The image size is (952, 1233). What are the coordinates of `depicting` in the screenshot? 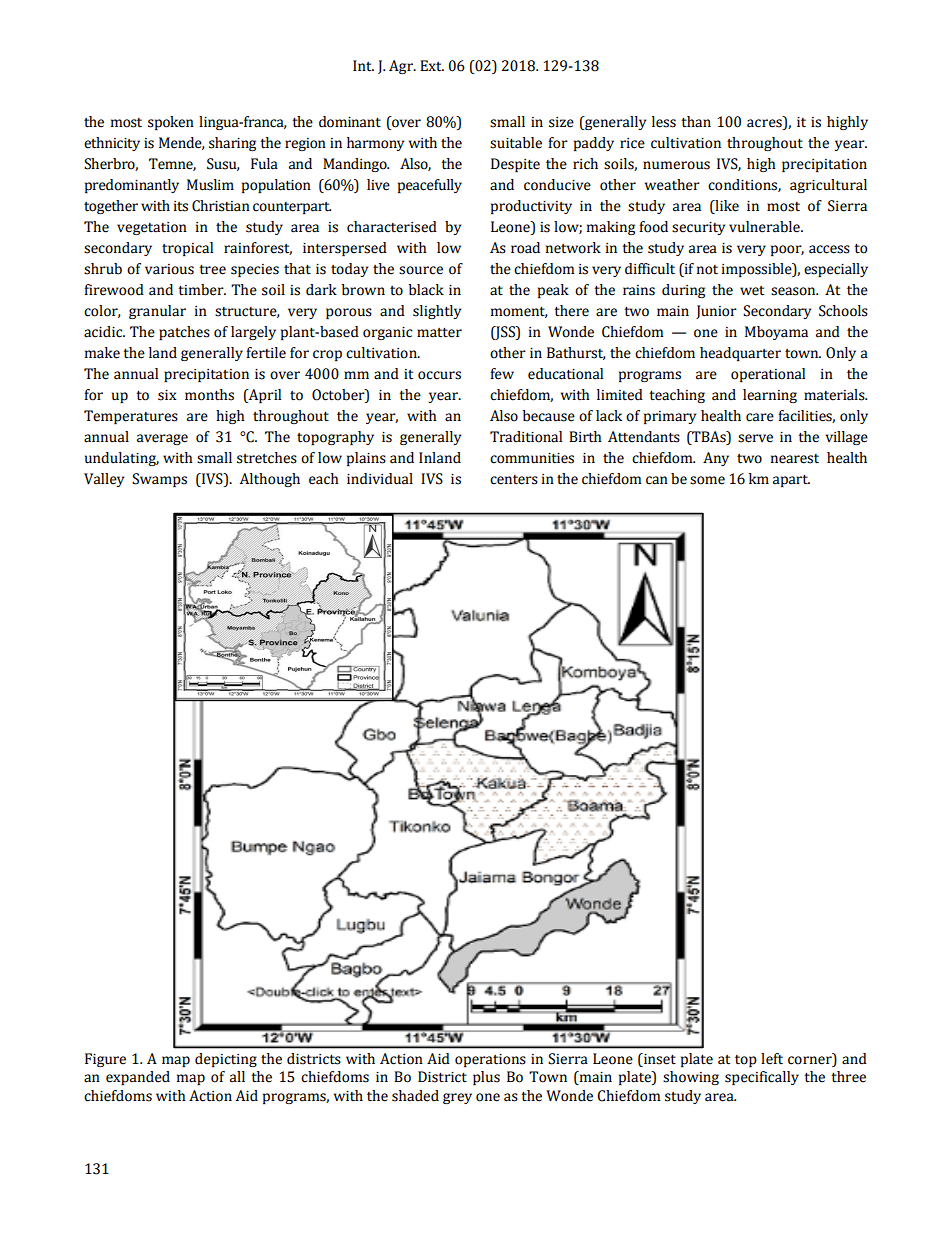 It's located at (226, 1060).
